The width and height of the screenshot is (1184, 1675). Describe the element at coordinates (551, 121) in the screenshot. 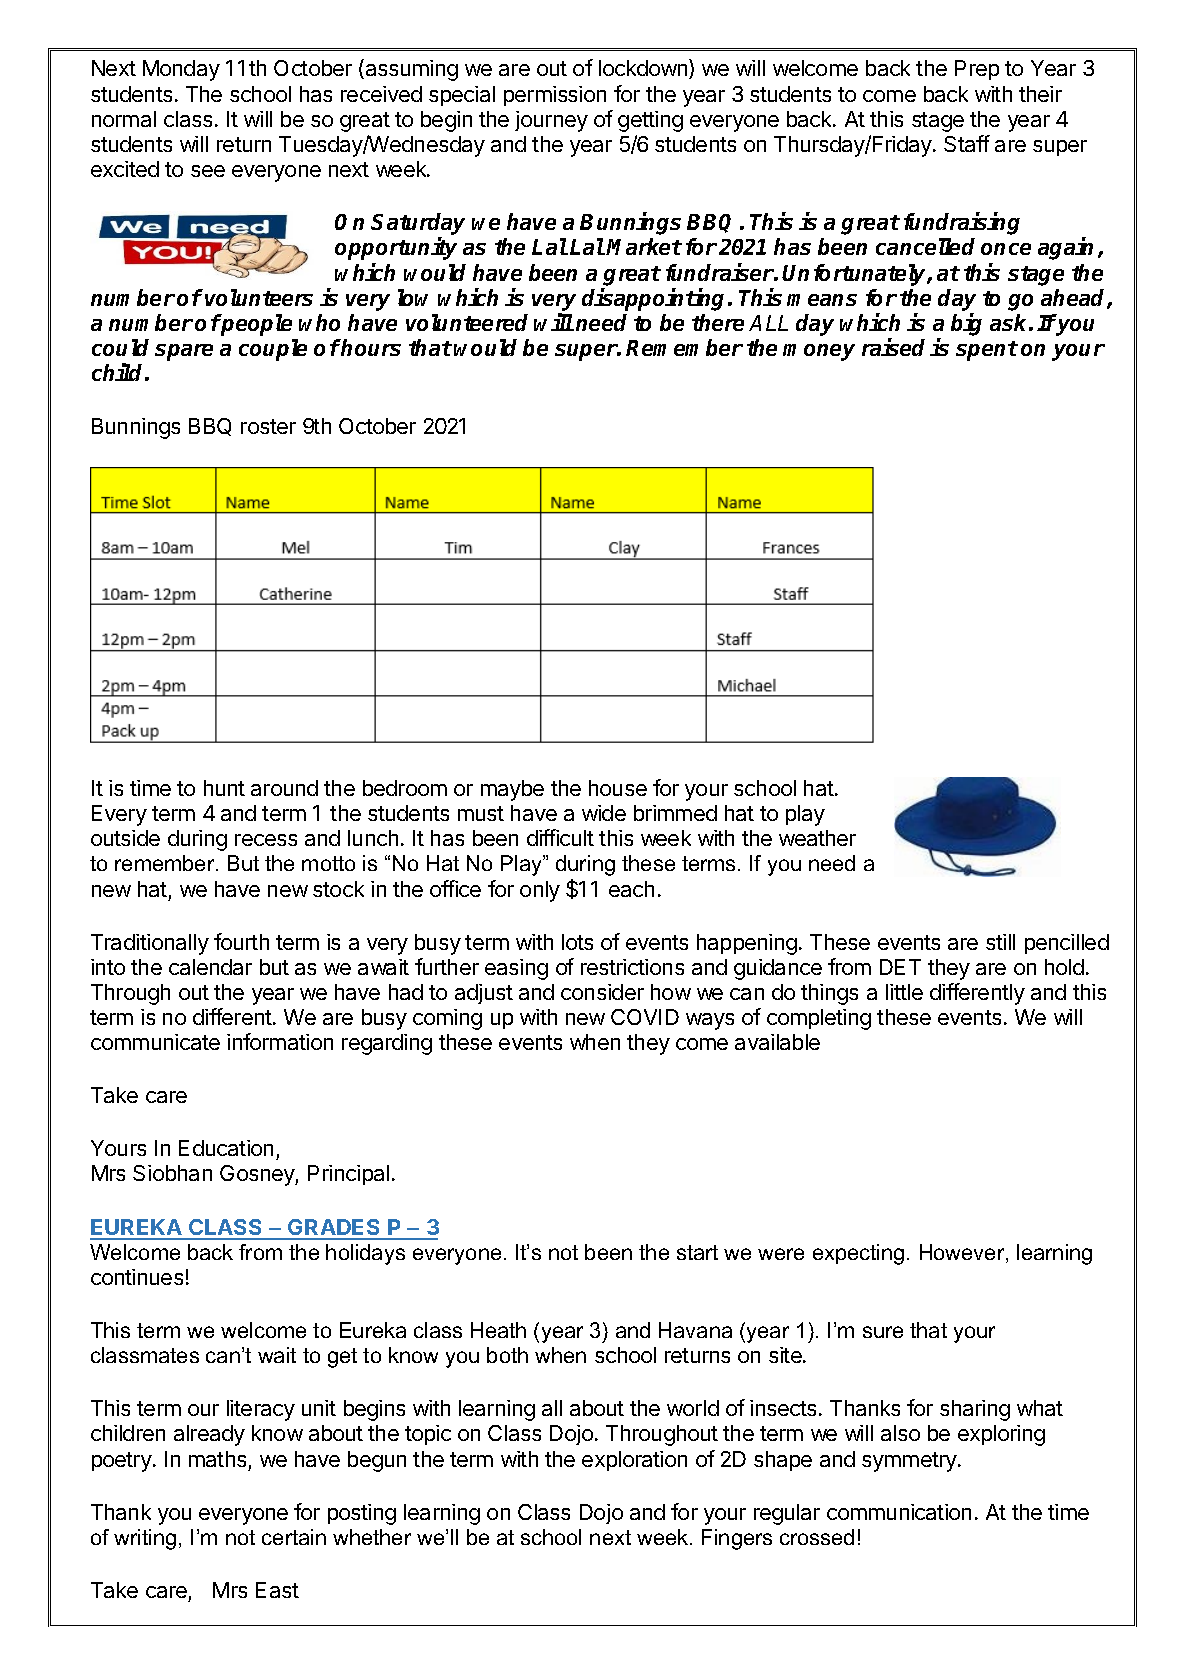

I see `journey` at that location.
